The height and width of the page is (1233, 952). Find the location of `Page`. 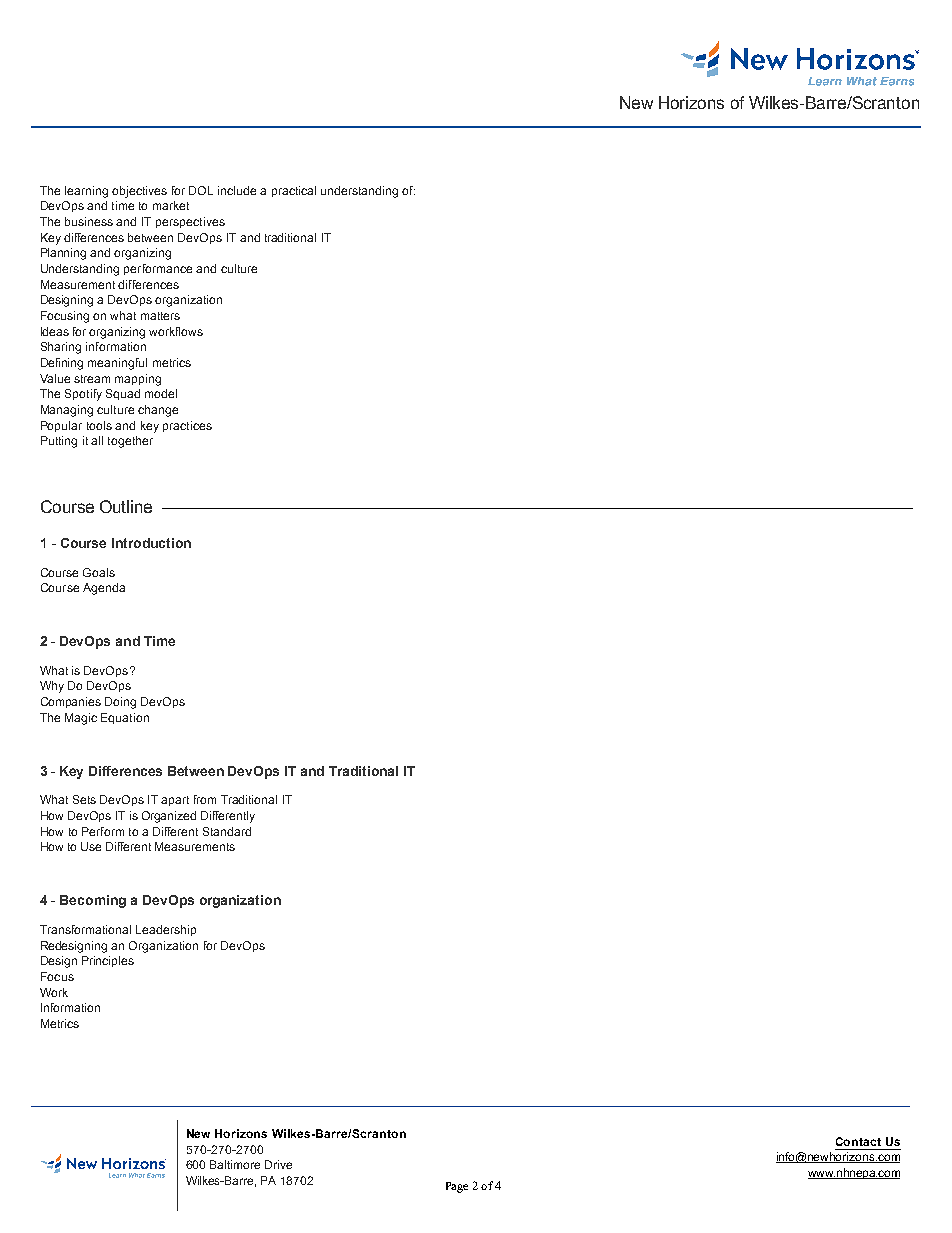

Page is located at coordinates (457, 1187).
